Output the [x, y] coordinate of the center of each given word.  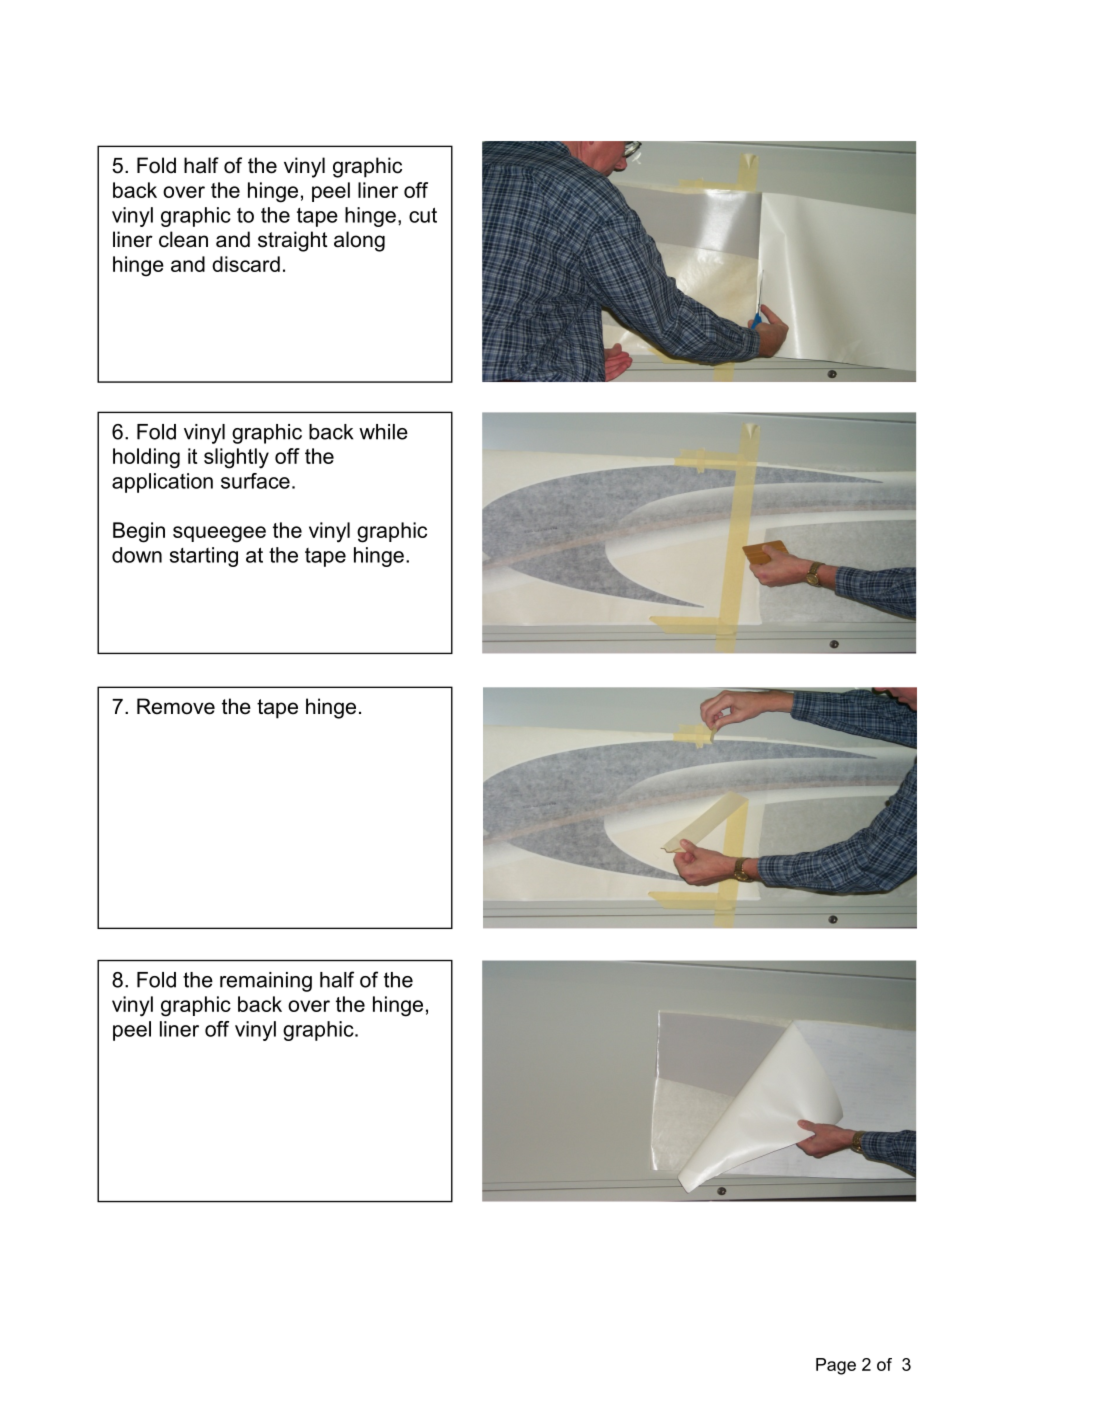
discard [246, 264]
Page [836, 1366]
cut [423, 215]
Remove [176, 706]
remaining [266, 982]
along [359, 241]
